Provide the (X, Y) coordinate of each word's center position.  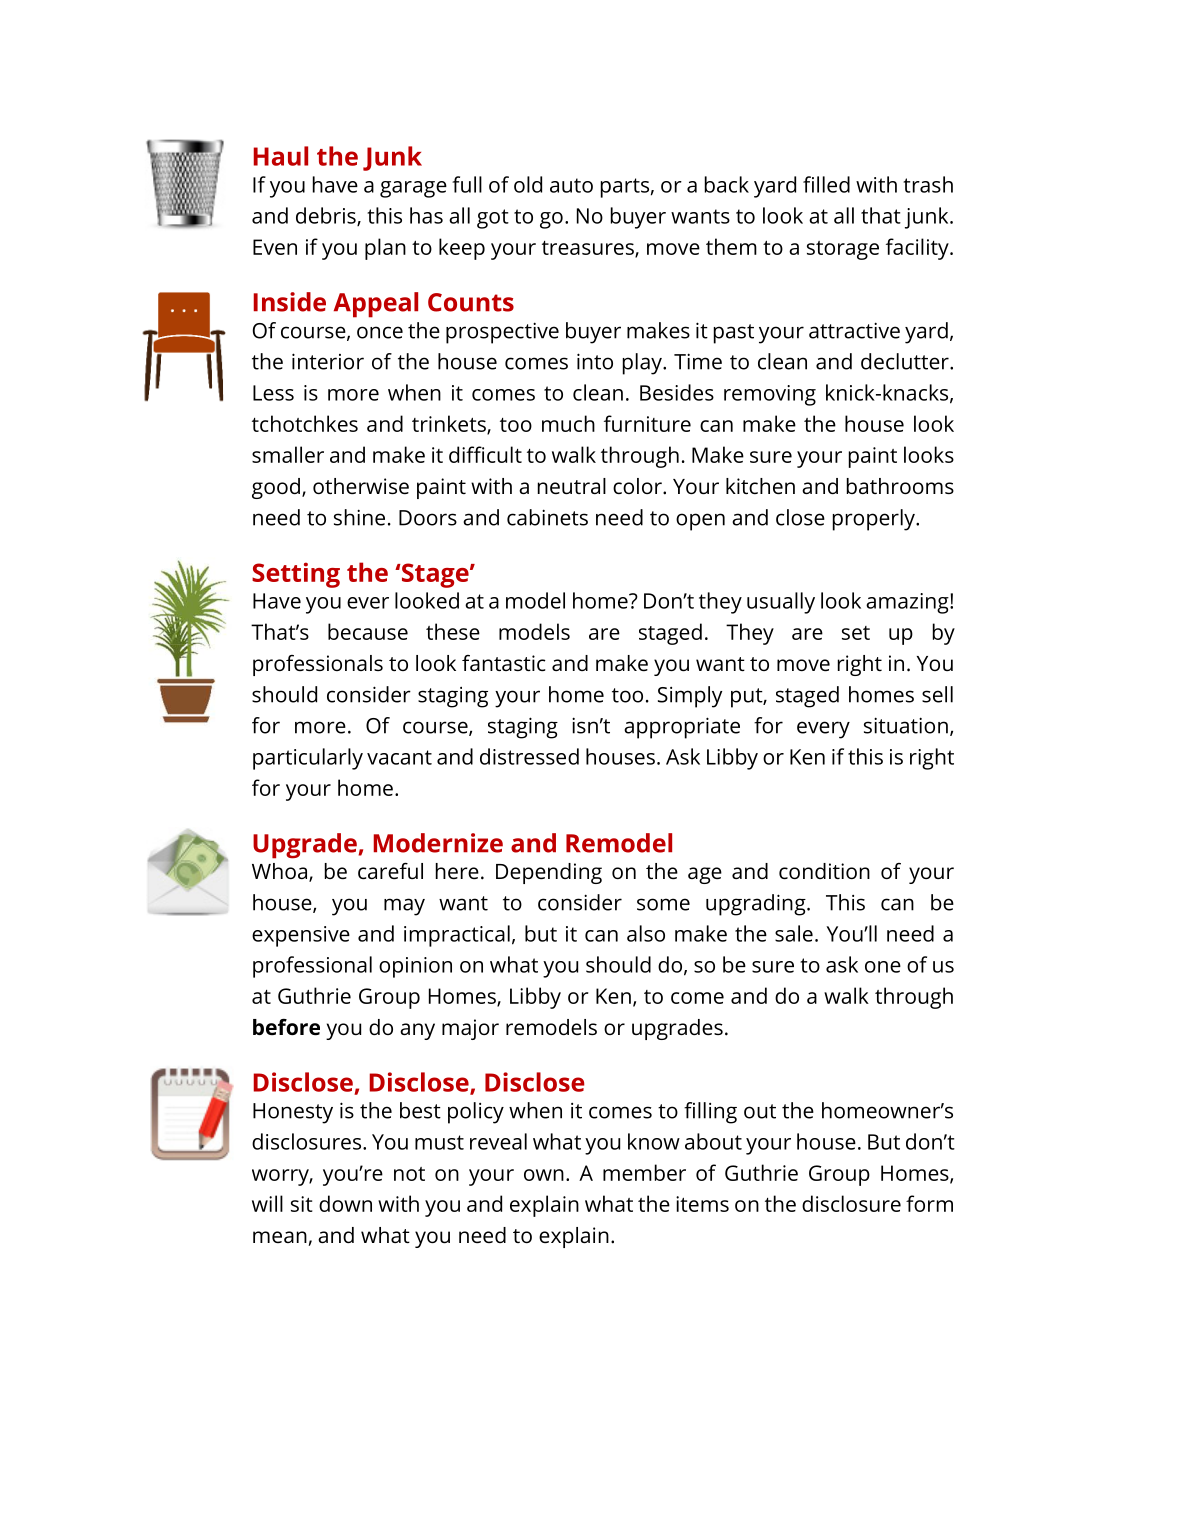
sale (794, 933)
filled (826, 184)
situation (906, 725)
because (368, 631)
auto (571, 185)
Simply (690, 697)
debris (327, 216)
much (568, 423)
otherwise (361, 486)
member (644, 1172)
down (345, 1203)
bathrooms (900, 486)
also (646, 933)
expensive (301, 936)
